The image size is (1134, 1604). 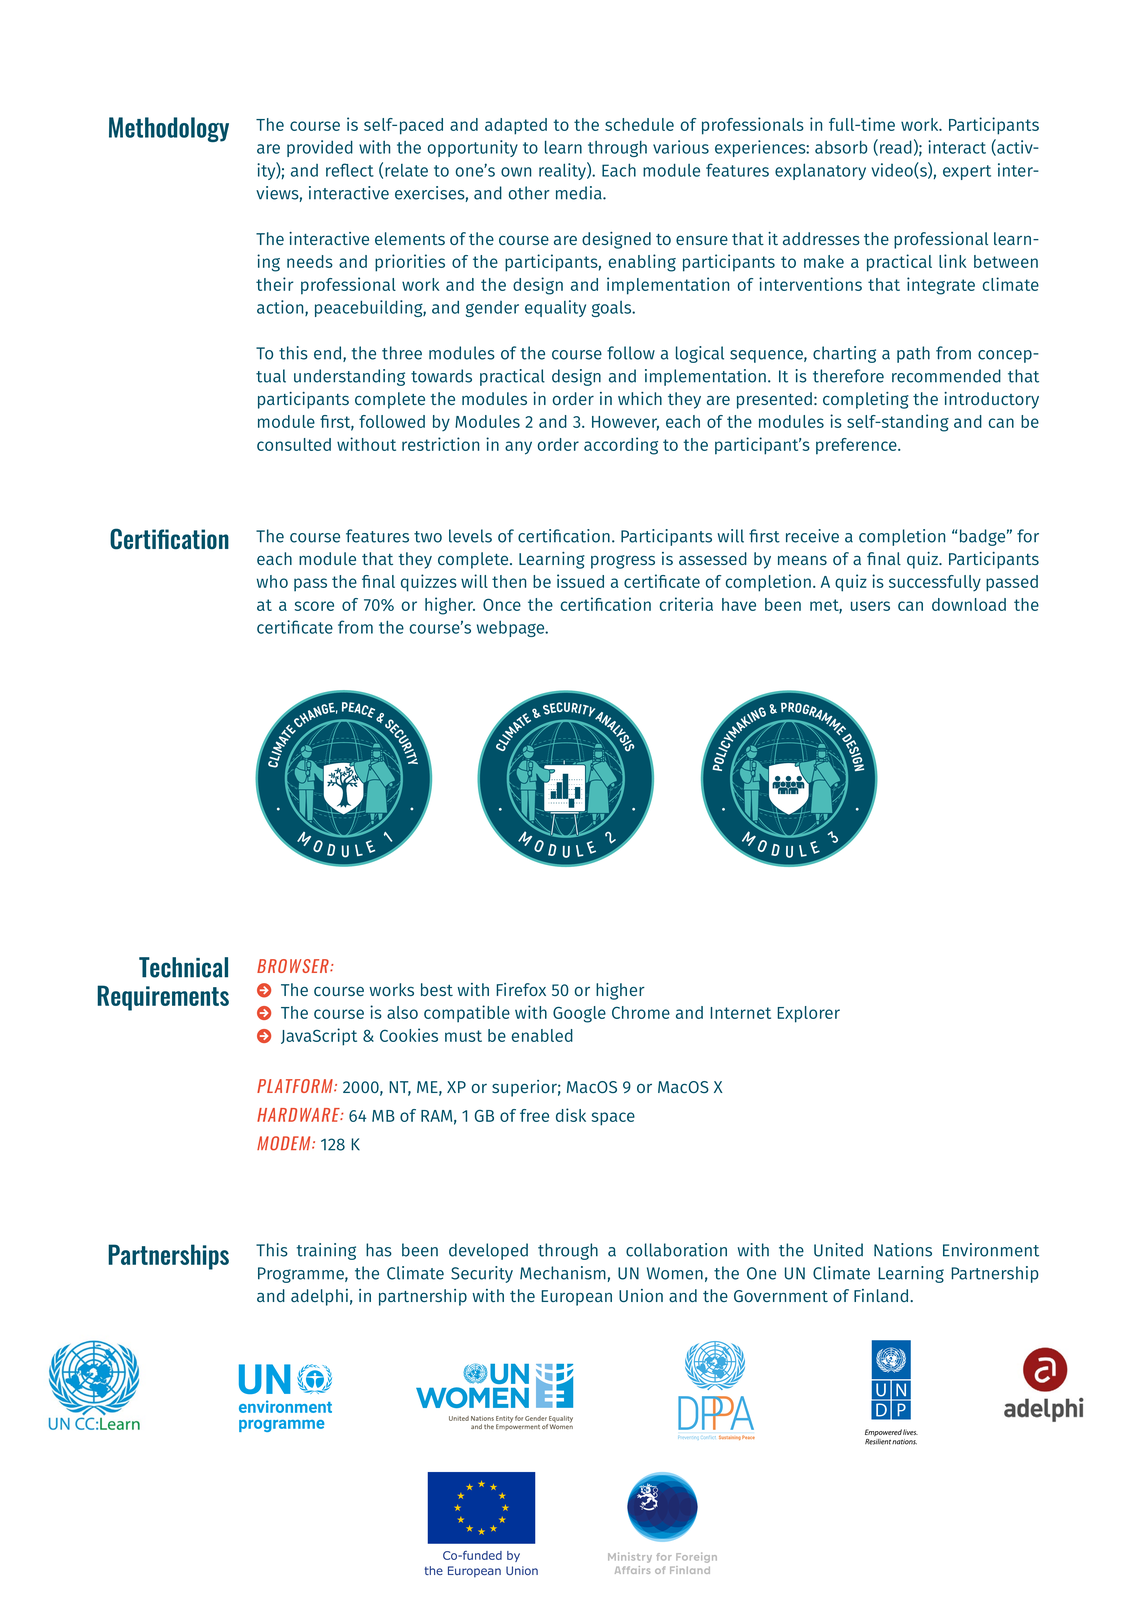 I want to click on provided, so click(x=320, y=148).
